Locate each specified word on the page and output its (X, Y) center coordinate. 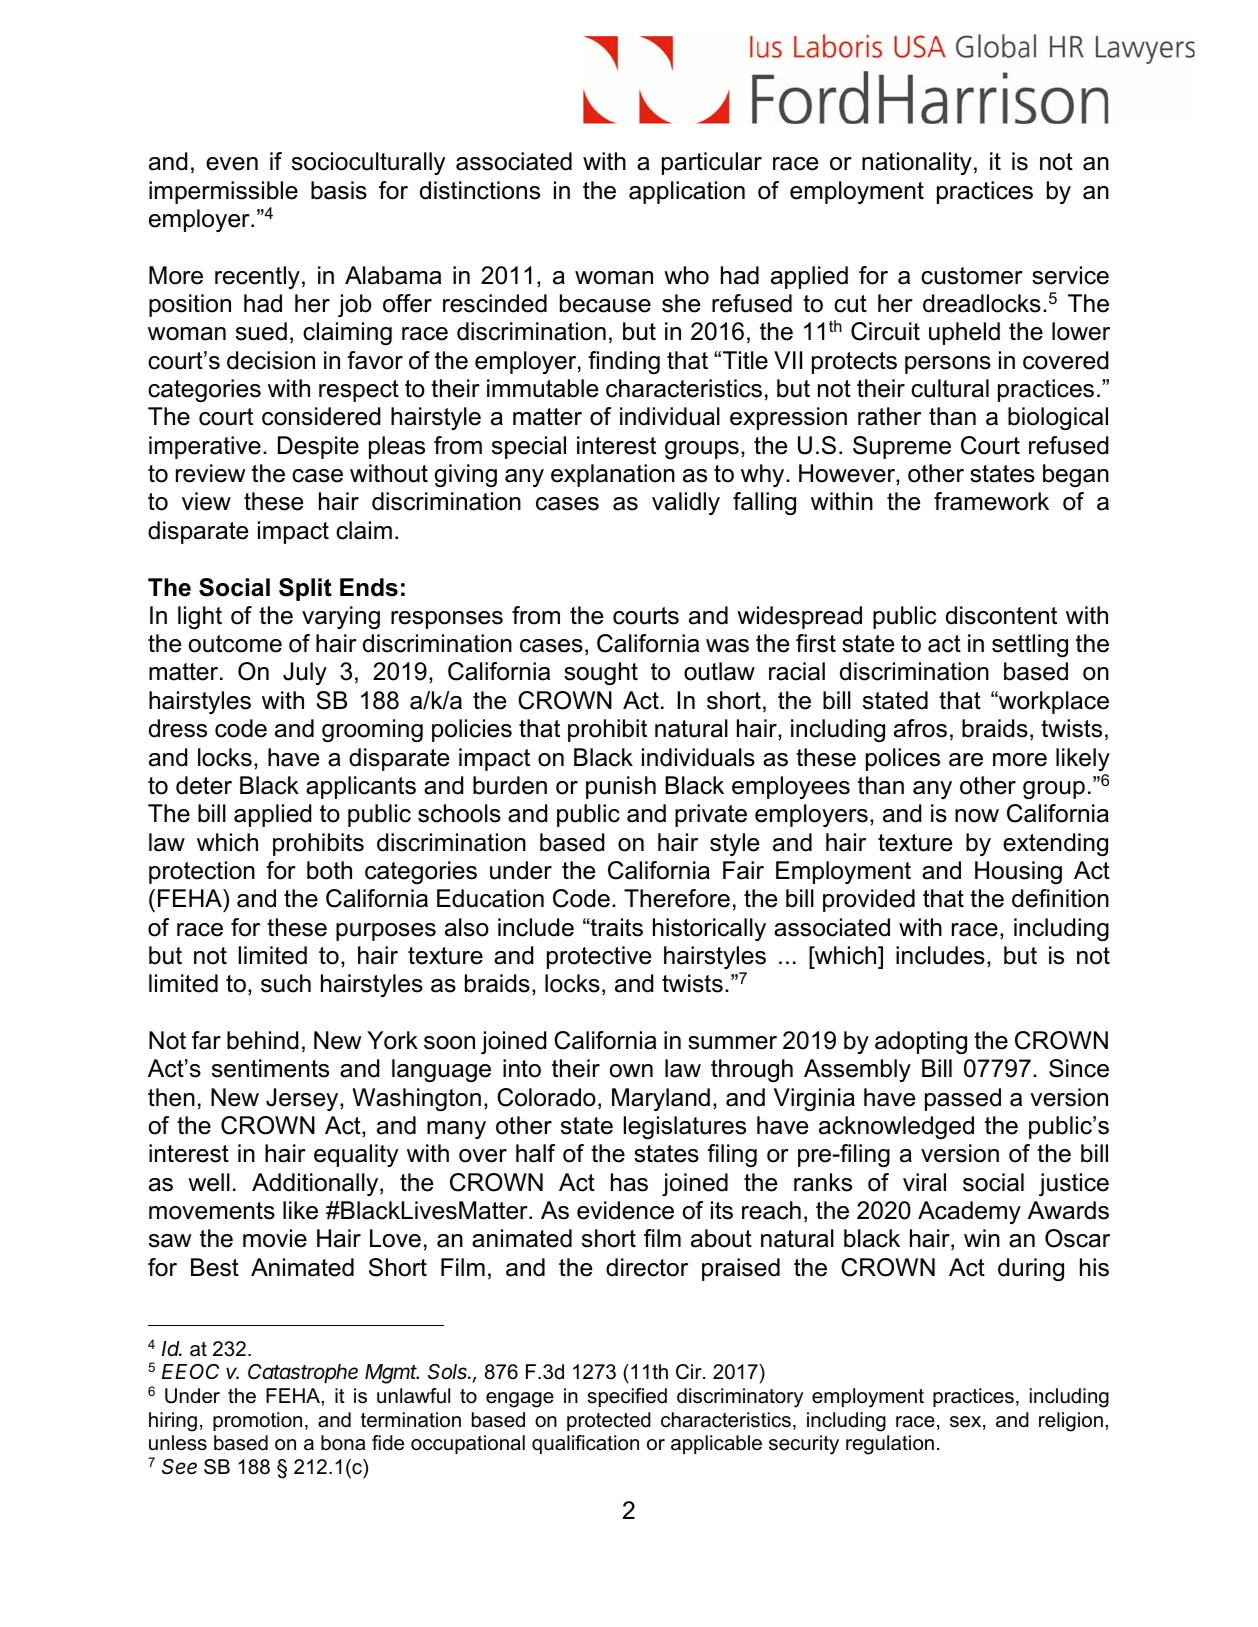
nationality (917, 163)
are (966, 760)
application (687, 192)
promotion (257, 1421)
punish (621, 787)
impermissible (223, 192)
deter (204, 785)
